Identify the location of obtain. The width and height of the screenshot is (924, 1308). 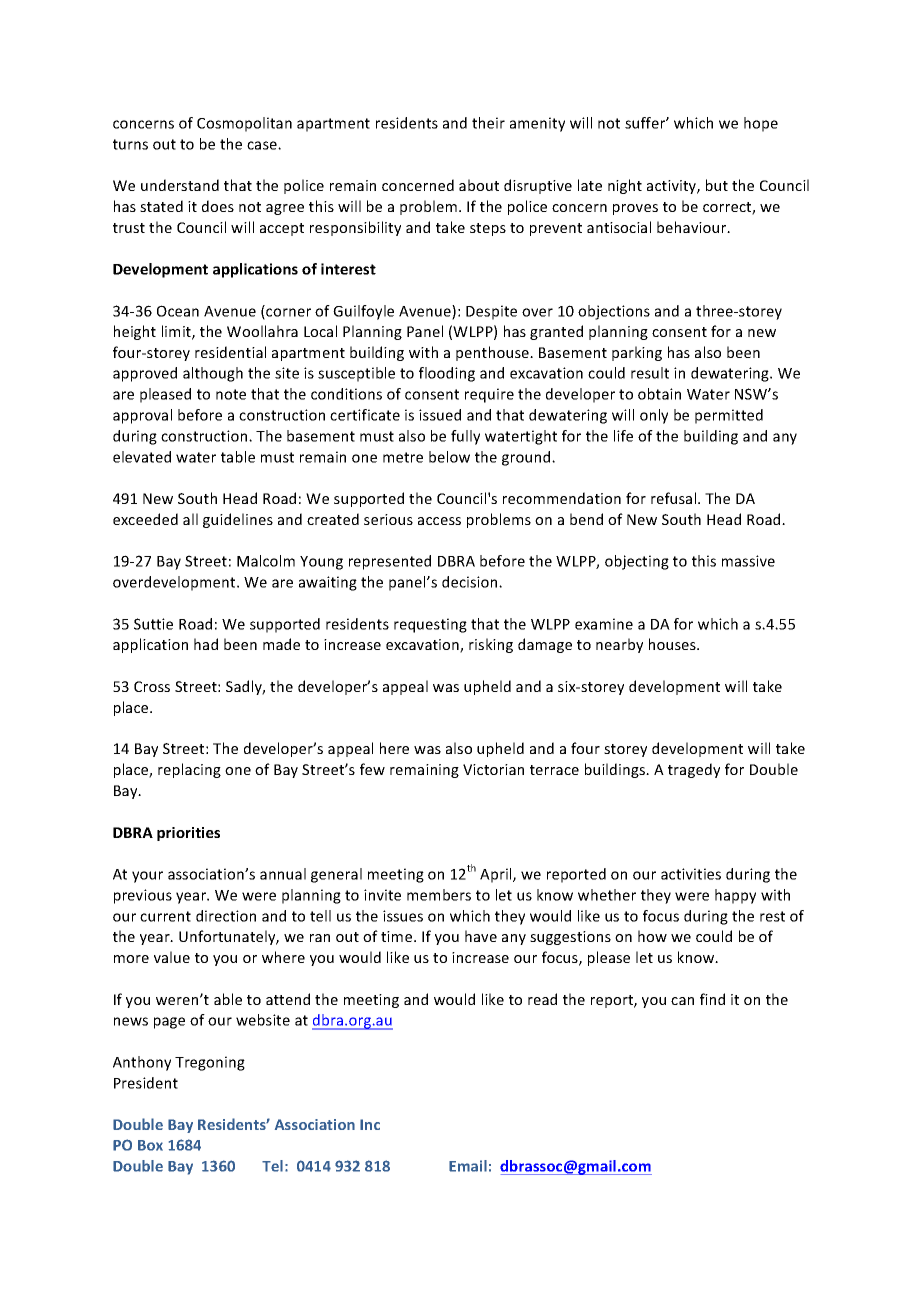
(659, 394).
